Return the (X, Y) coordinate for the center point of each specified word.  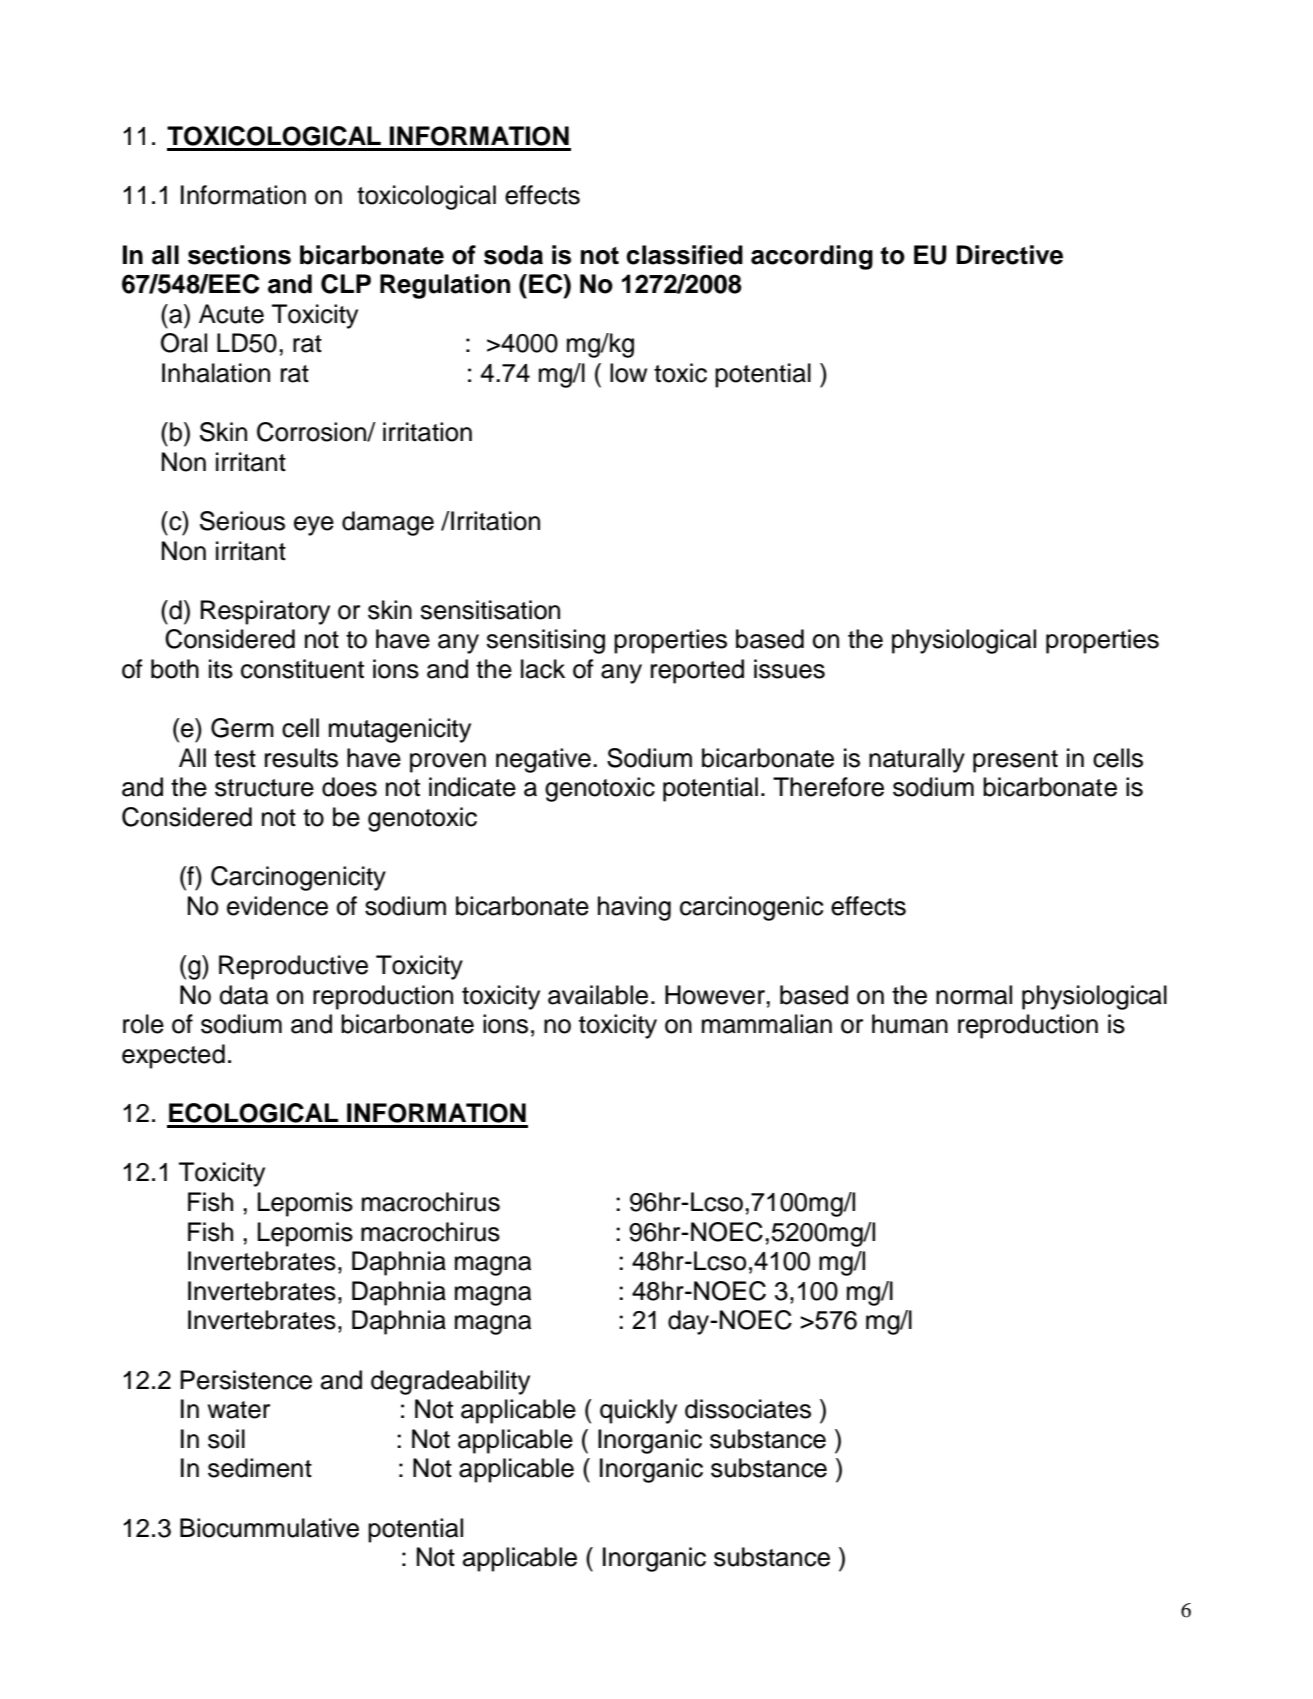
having (634, 908)
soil (226, 1439)
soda (513, 255)
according (812, 257)
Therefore (828, 787)
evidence (277, 906)
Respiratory (265, 612)
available (598, 995)
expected (173, 1056)
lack (543, 669)
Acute (231, 314)
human (910, 1024)
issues (789, 669)
